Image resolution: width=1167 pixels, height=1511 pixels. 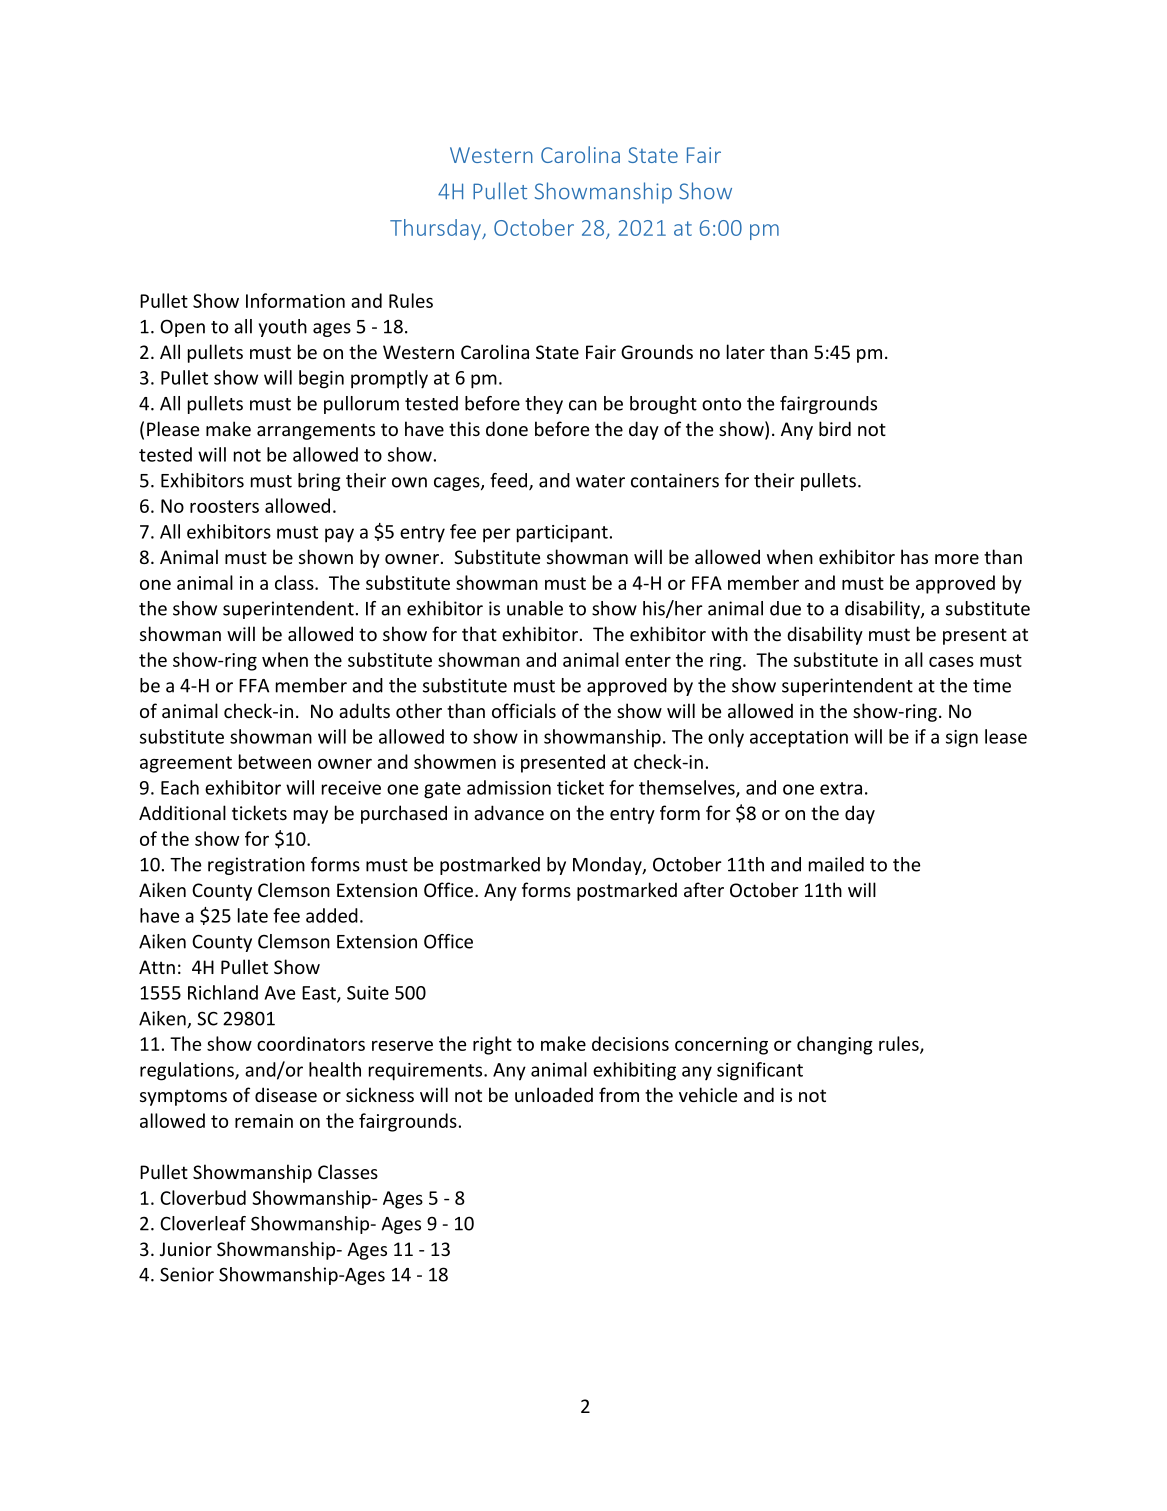 What do you see at coordinates (835, 428) in the screenshot?
I see `bird` at bounding box center [835, 428].
